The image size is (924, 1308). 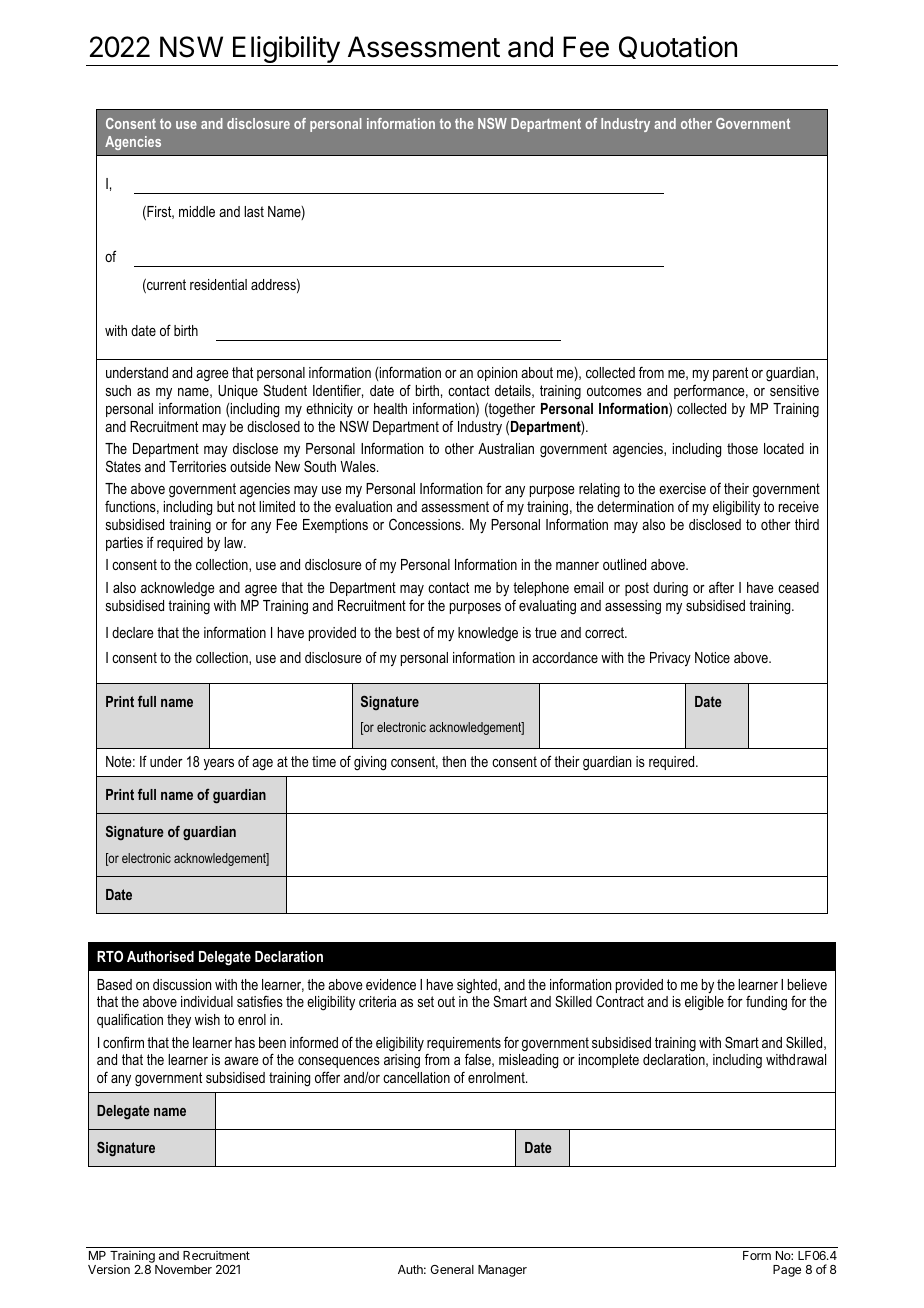 What do you see at coordinates (183, 1269) in the document?
I see `November` at bounding box center [183, 1269].
